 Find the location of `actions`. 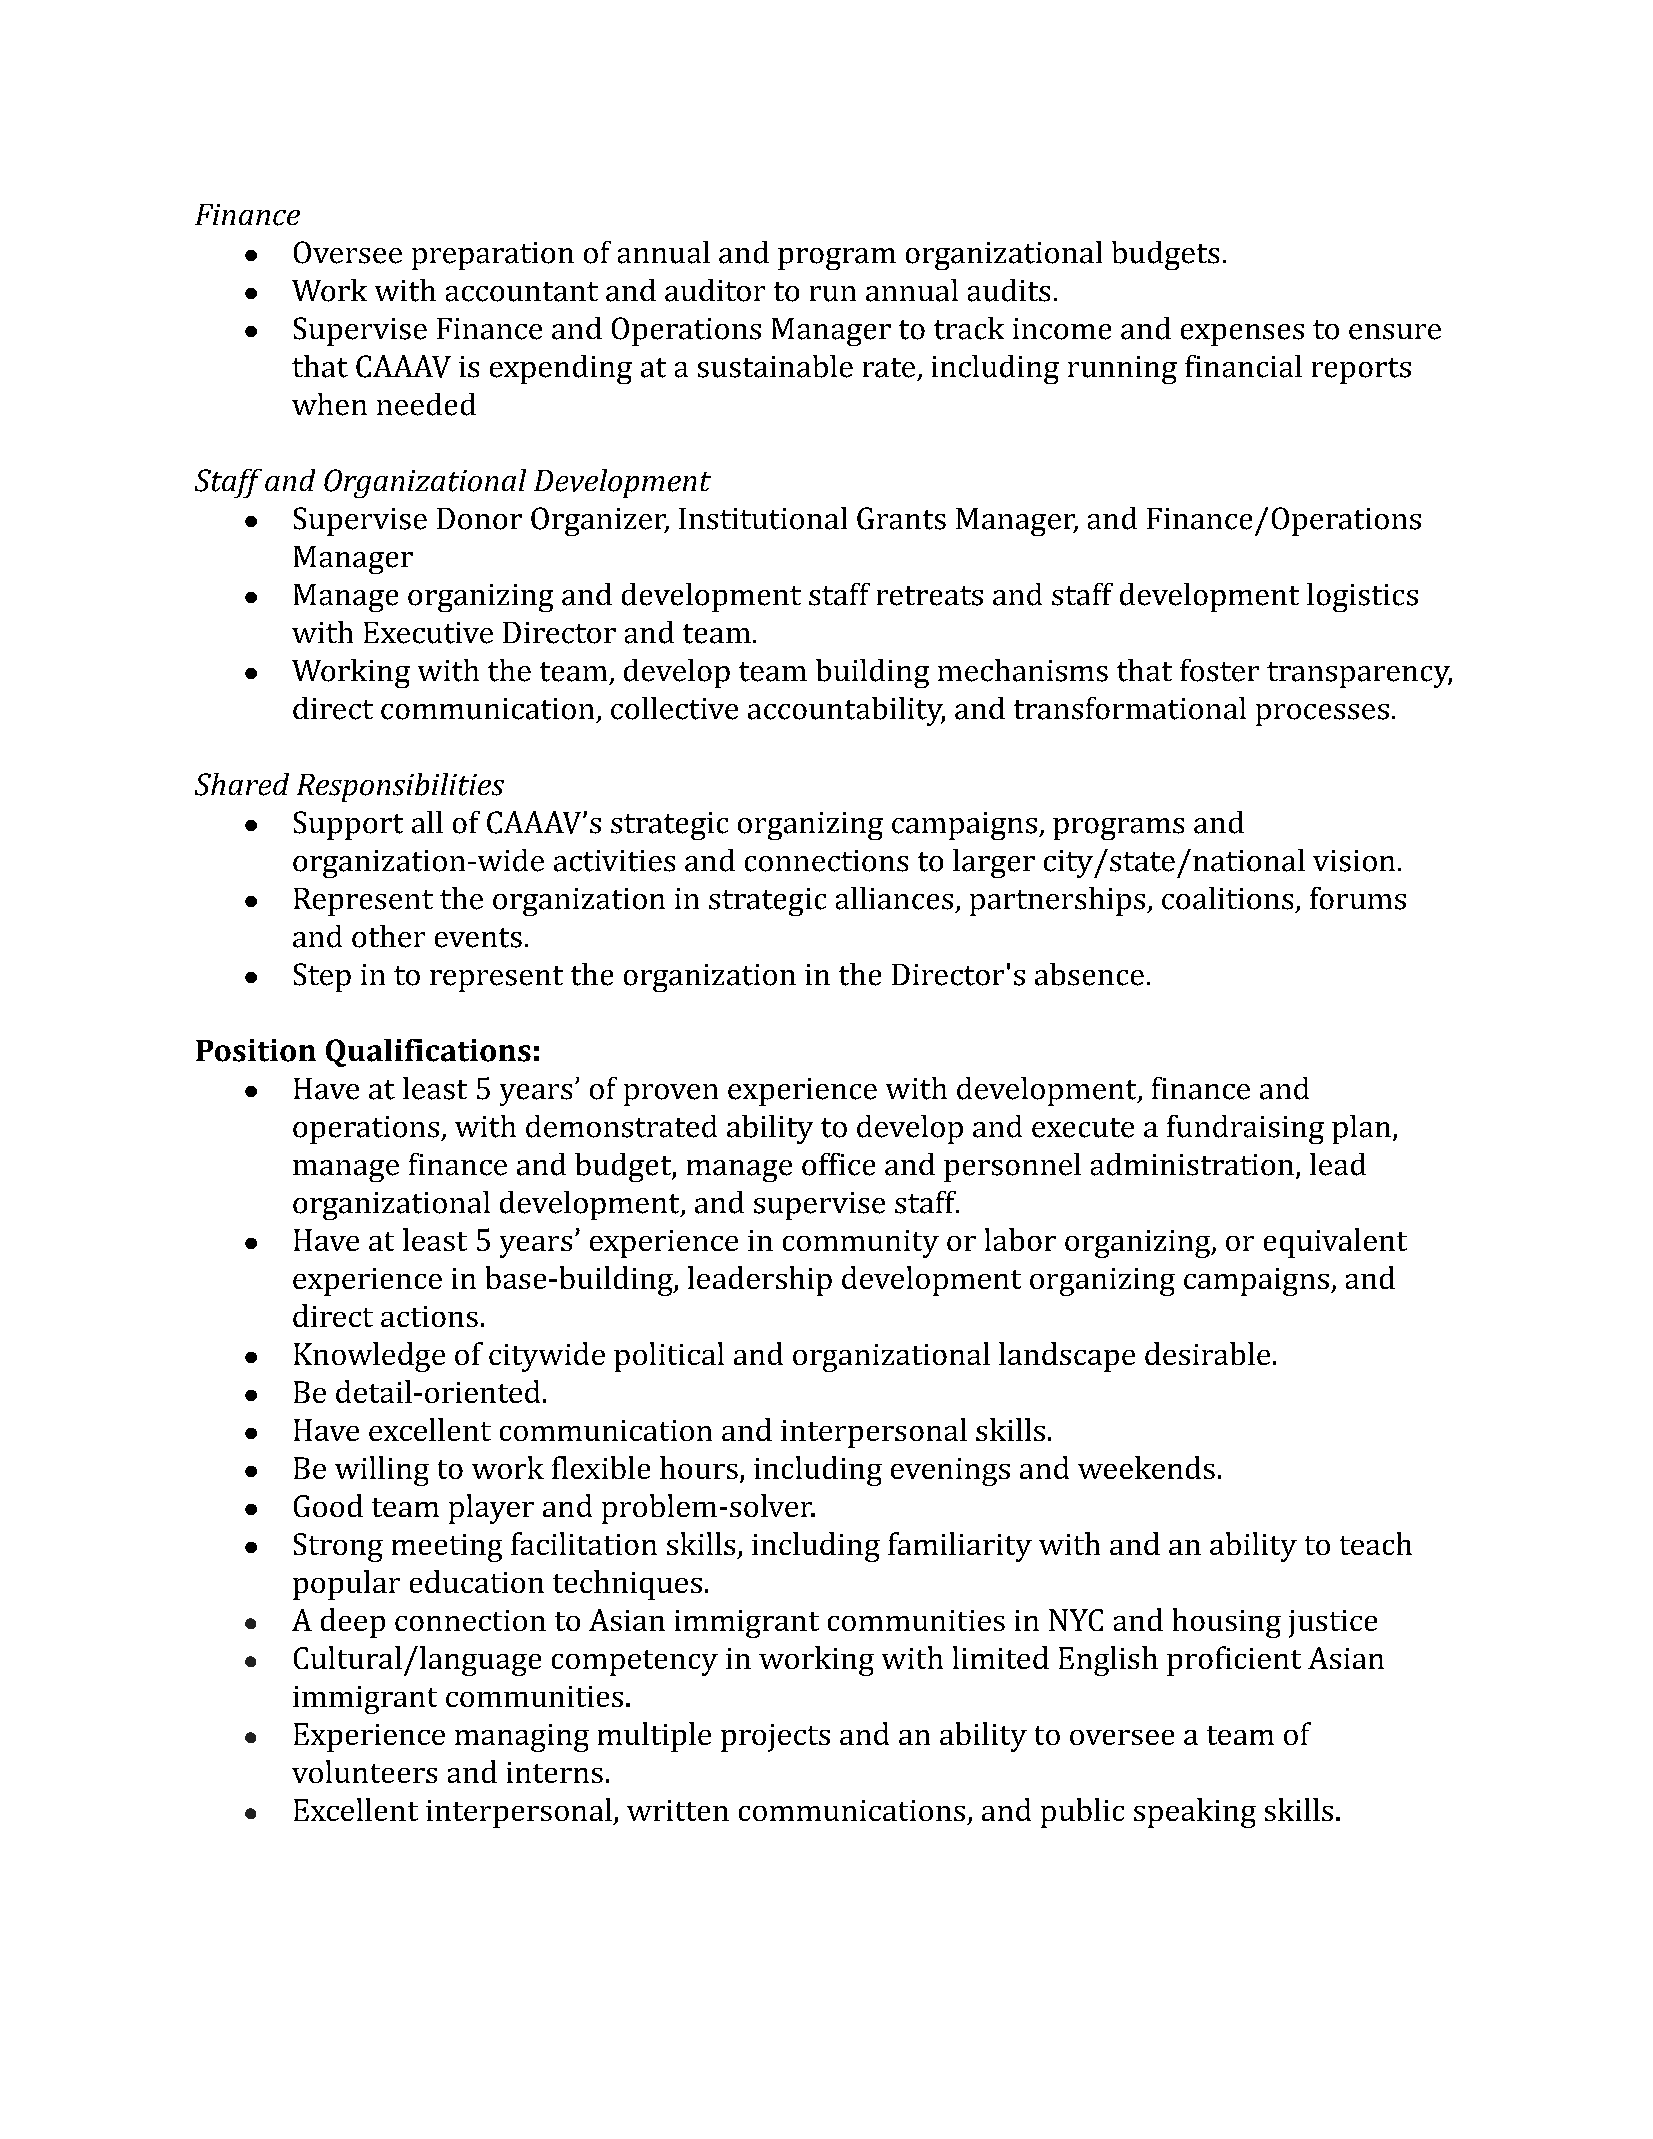

actions is located at coordinates (429, 1316).
